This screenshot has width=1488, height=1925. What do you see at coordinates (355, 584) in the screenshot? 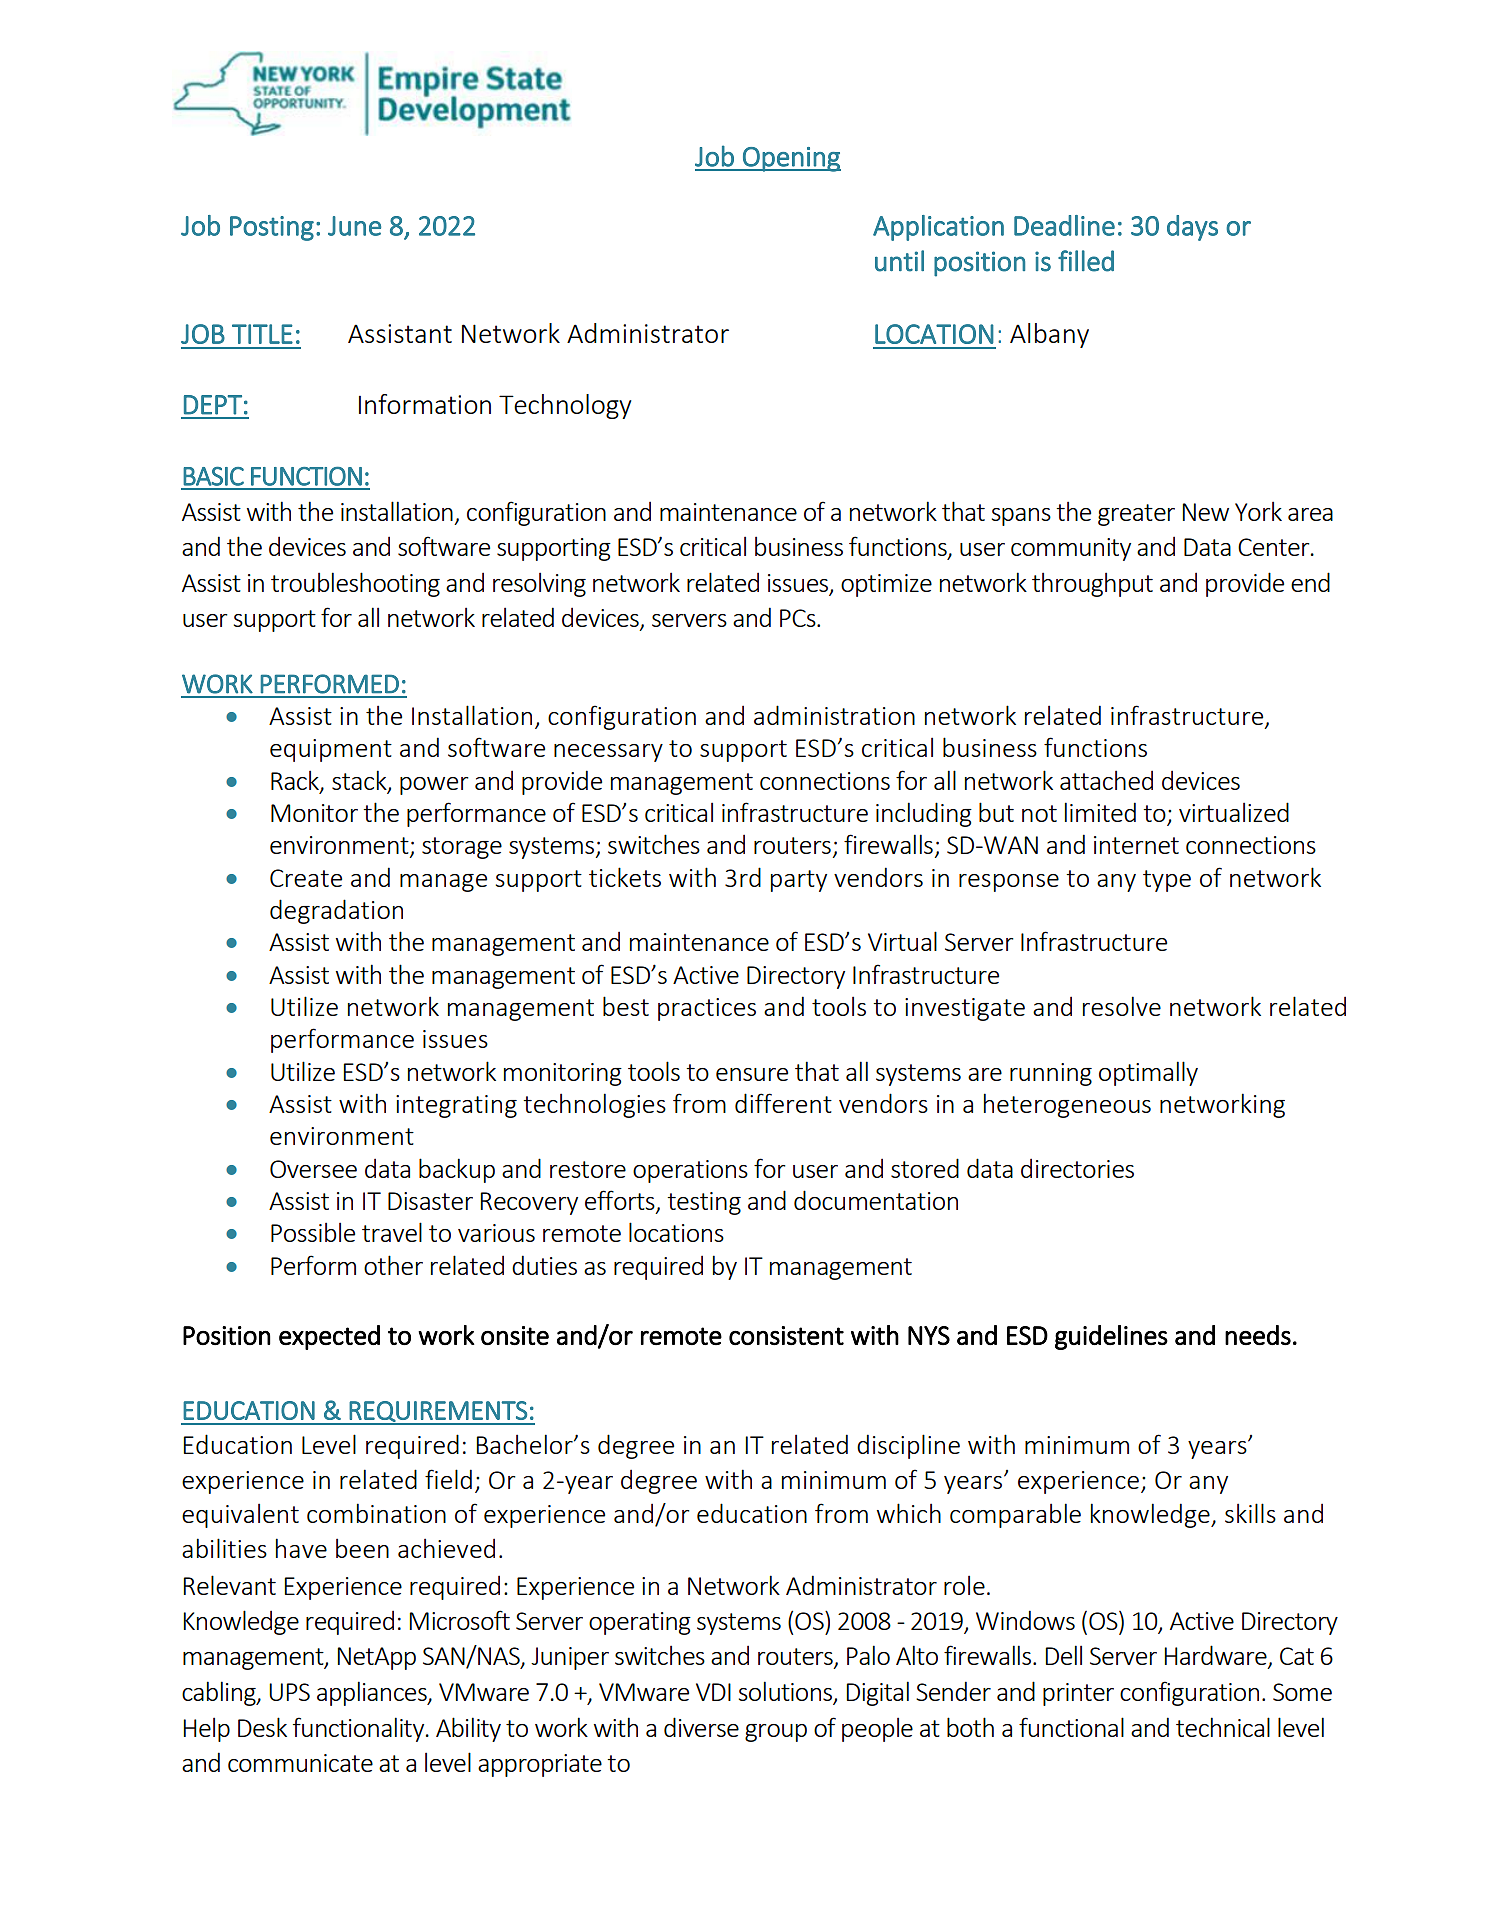
I see `troubleshooting` at bounding box center [355, 584].
